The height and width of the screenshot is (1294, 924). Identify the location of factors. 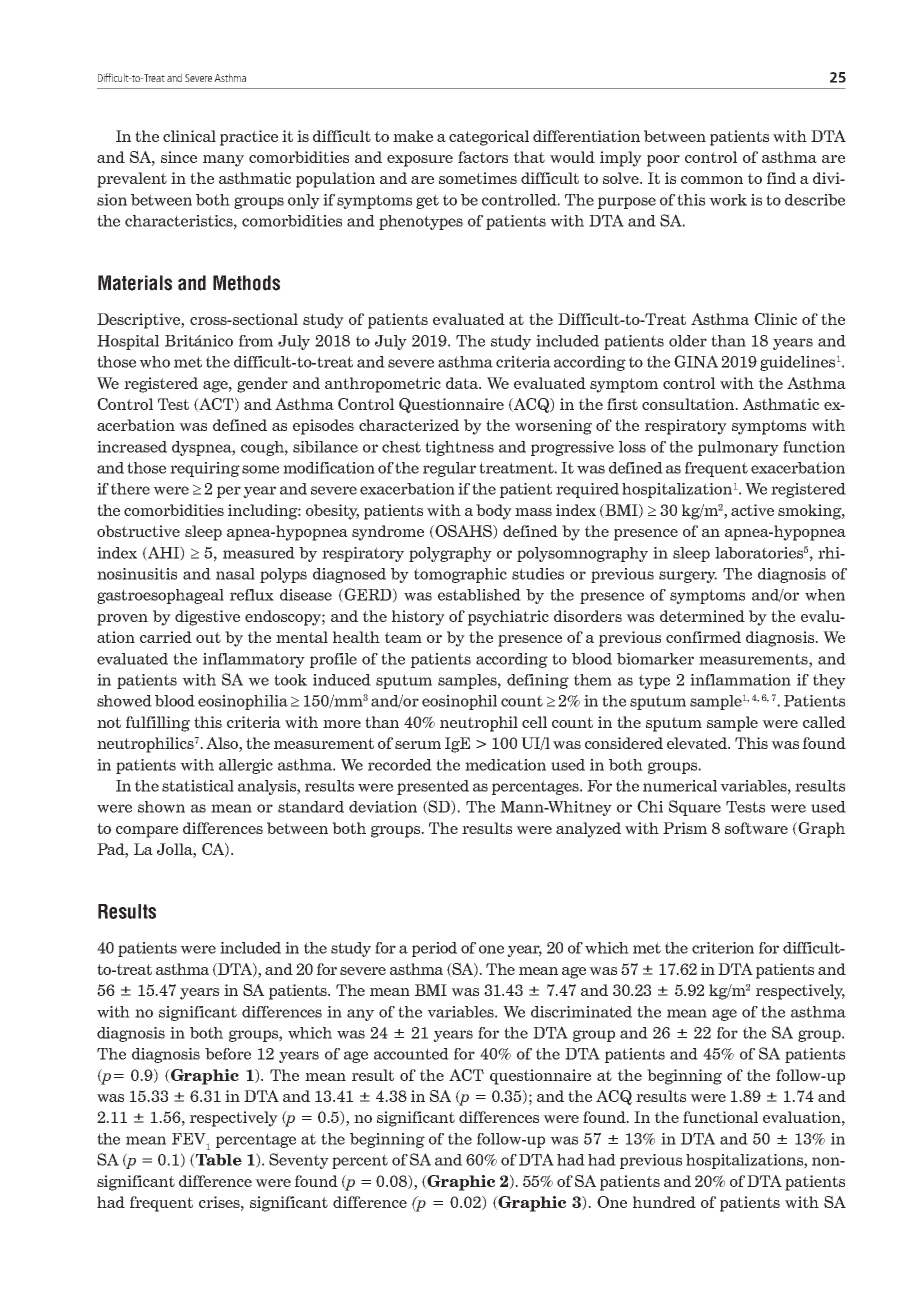
(483, 157).
